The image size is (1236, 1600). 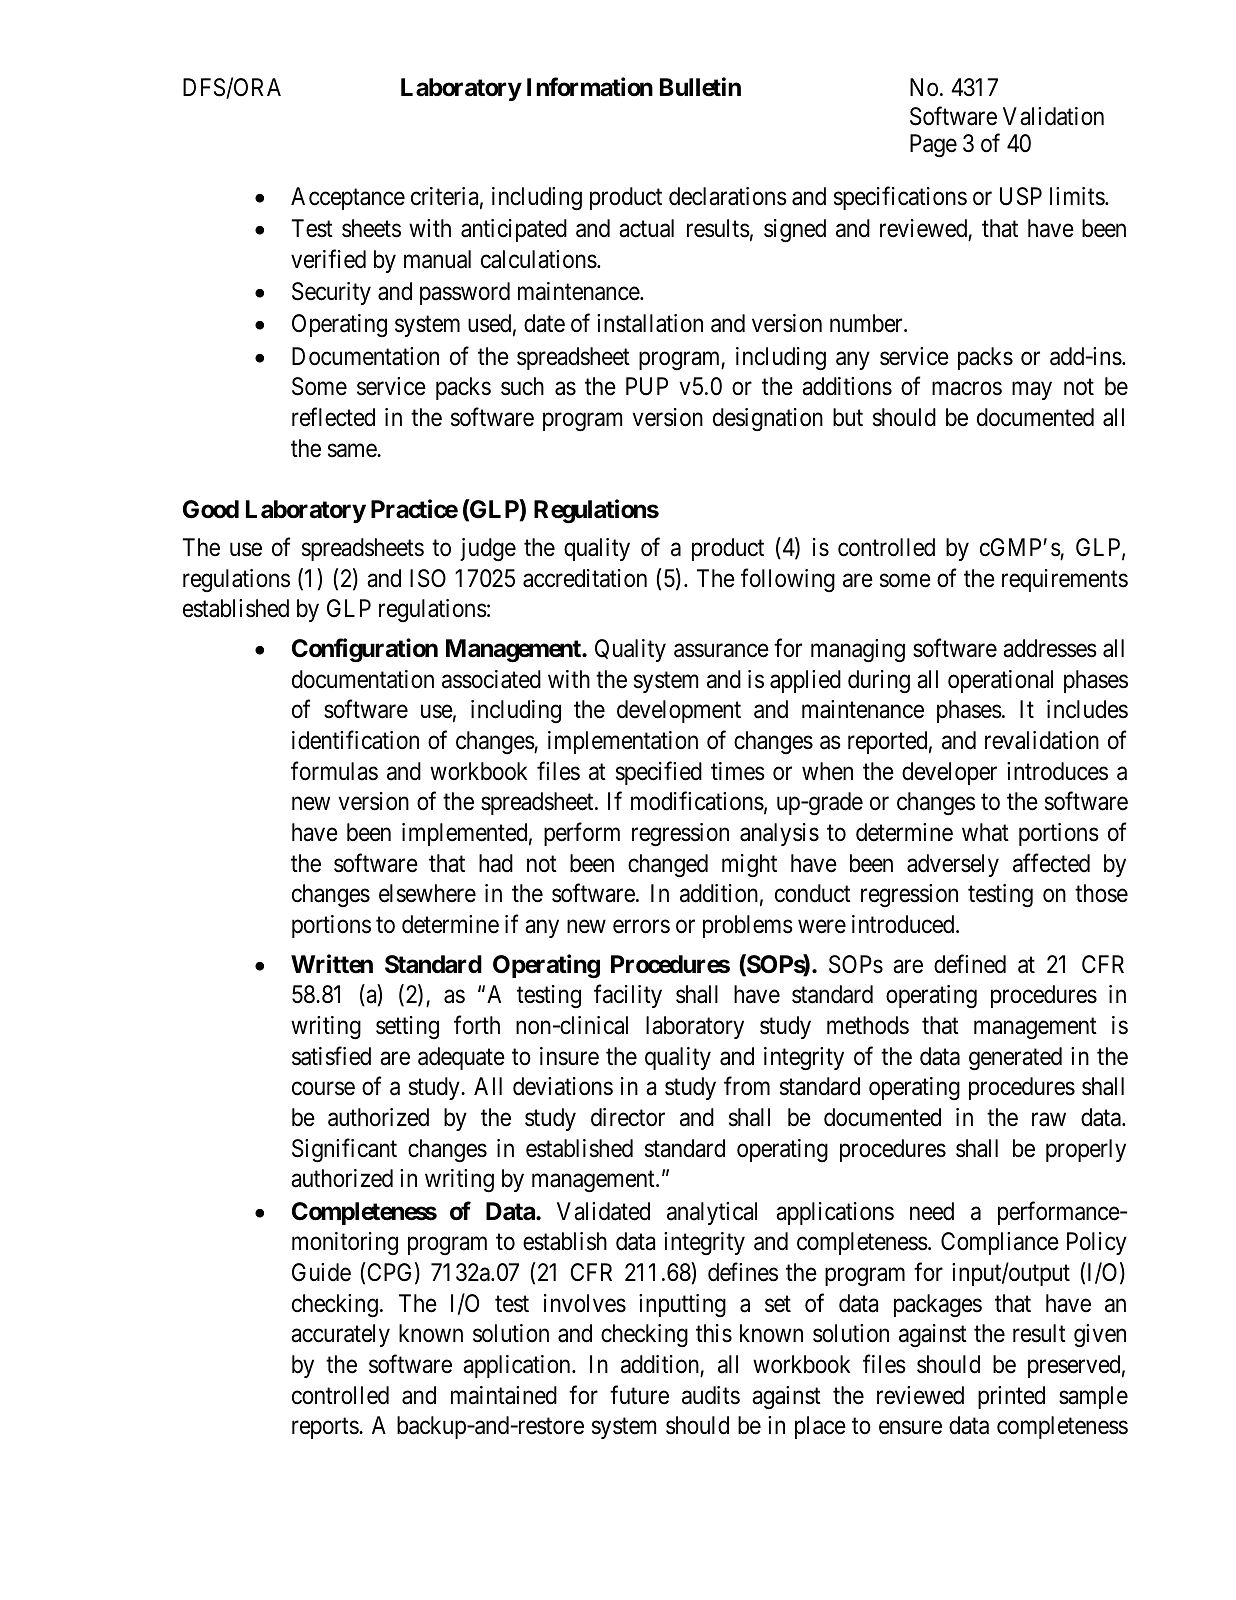 I want to click on developer, so click(x=949, y=773).
